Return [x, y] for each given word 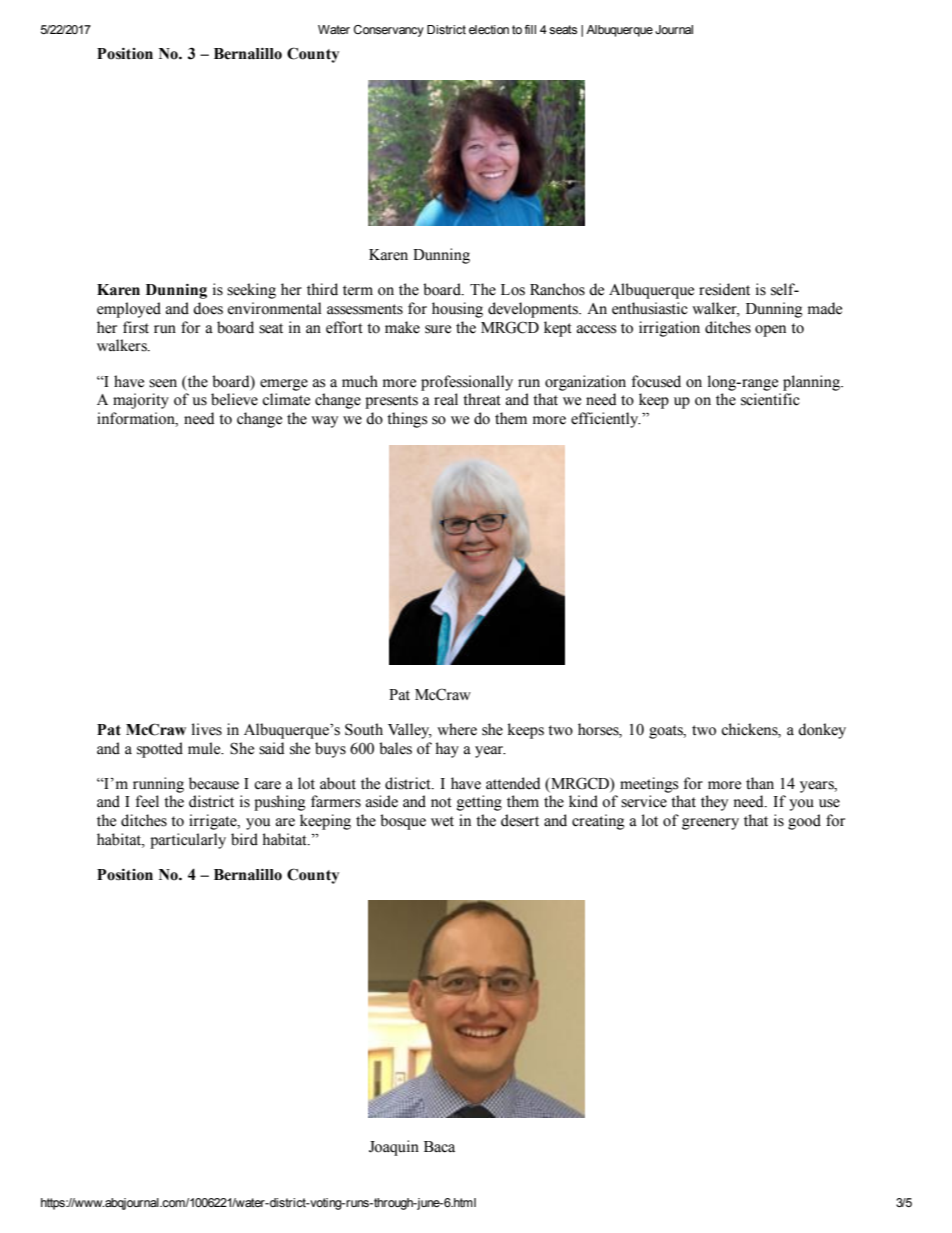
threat [482, 399]
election [489, 29]
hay [447, 750]
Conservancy [389, 31]
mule [205, 748]
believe [234, 399]
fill [530, 29]
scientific [770, 399]
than [760, 783]
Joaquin [394, 1148]
